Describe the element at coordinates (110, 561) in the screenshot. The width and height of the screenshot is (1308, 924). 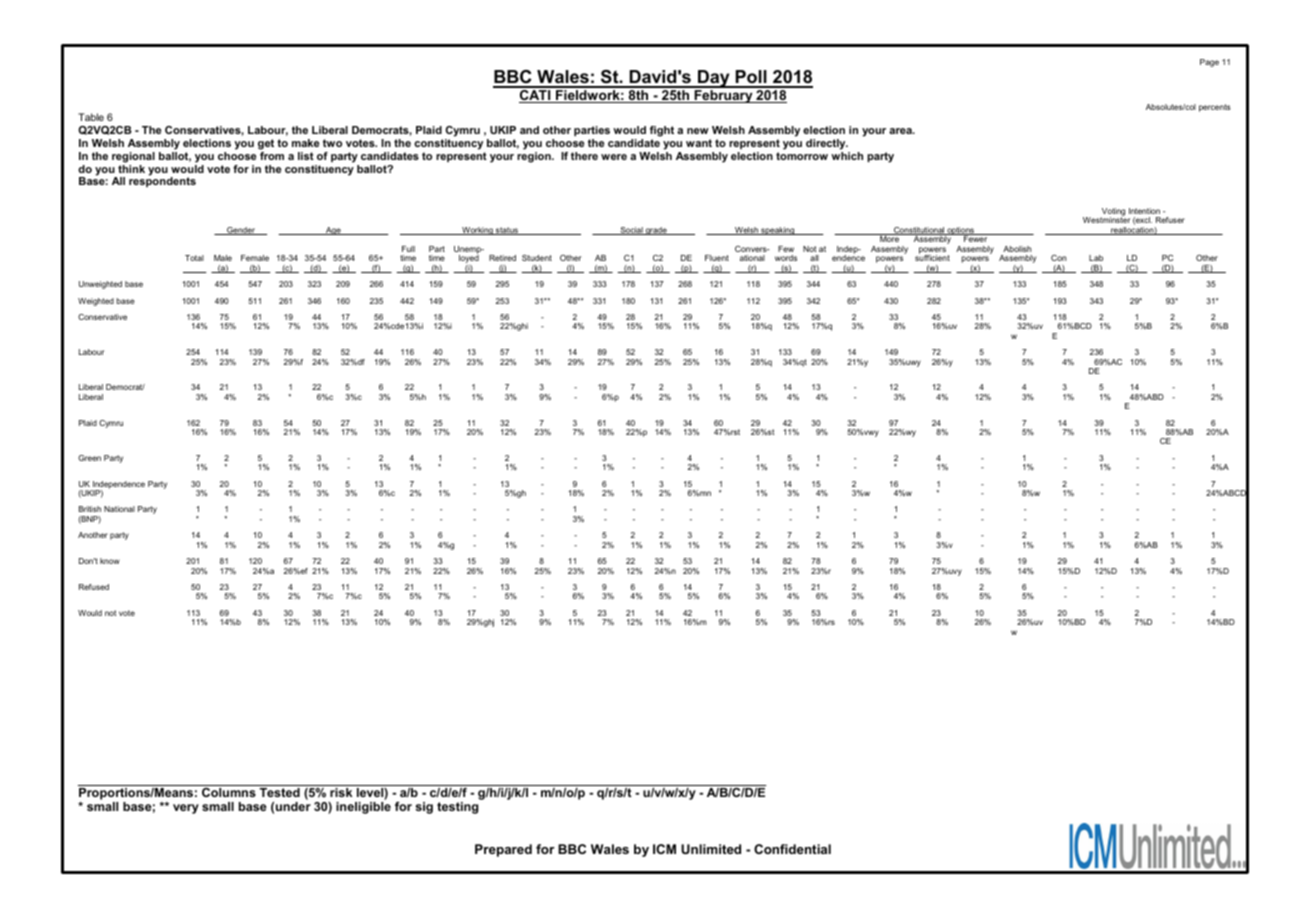
I see `know` at that location.
